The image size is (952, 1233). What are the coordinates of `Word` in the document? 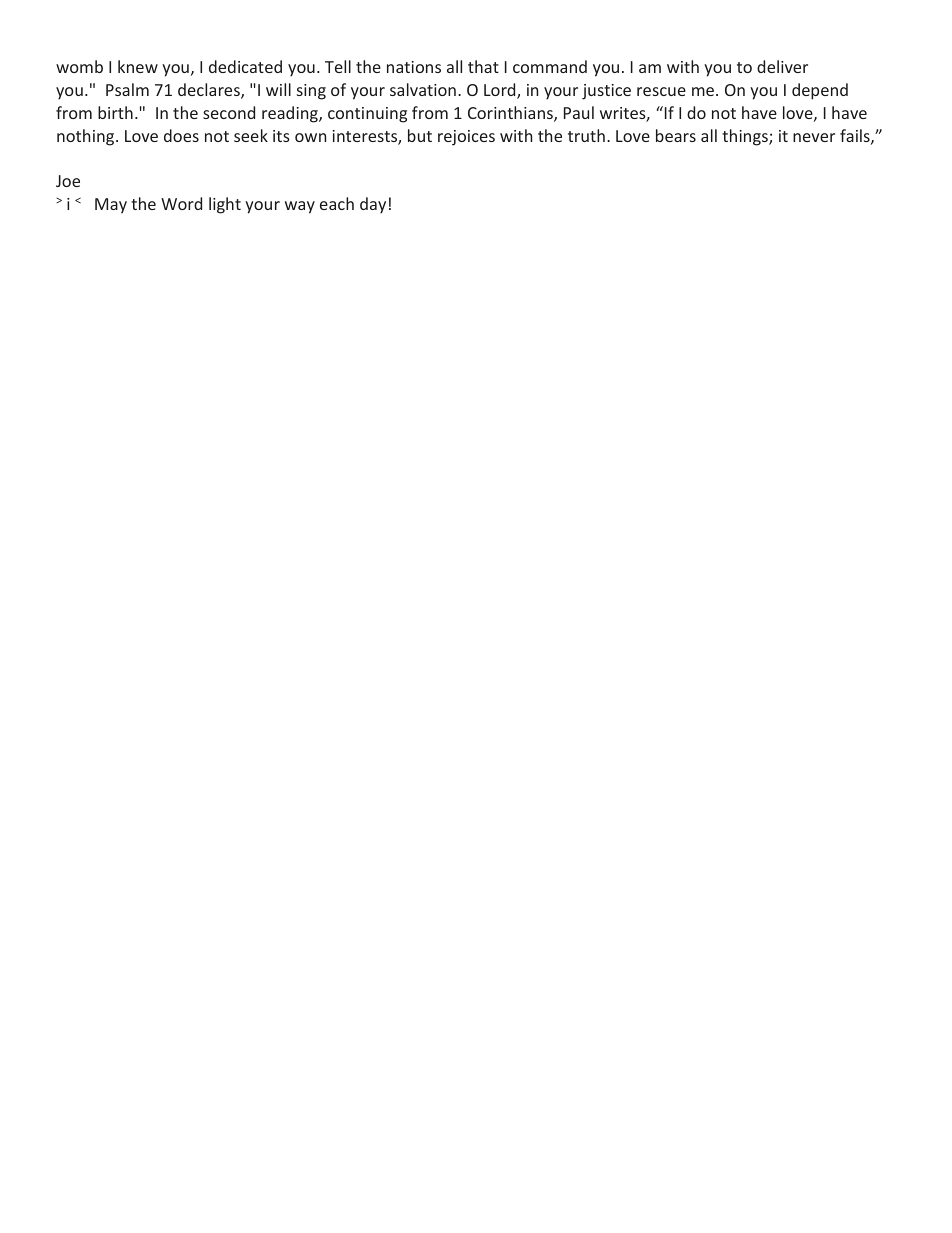 It's located at (181, 203).
